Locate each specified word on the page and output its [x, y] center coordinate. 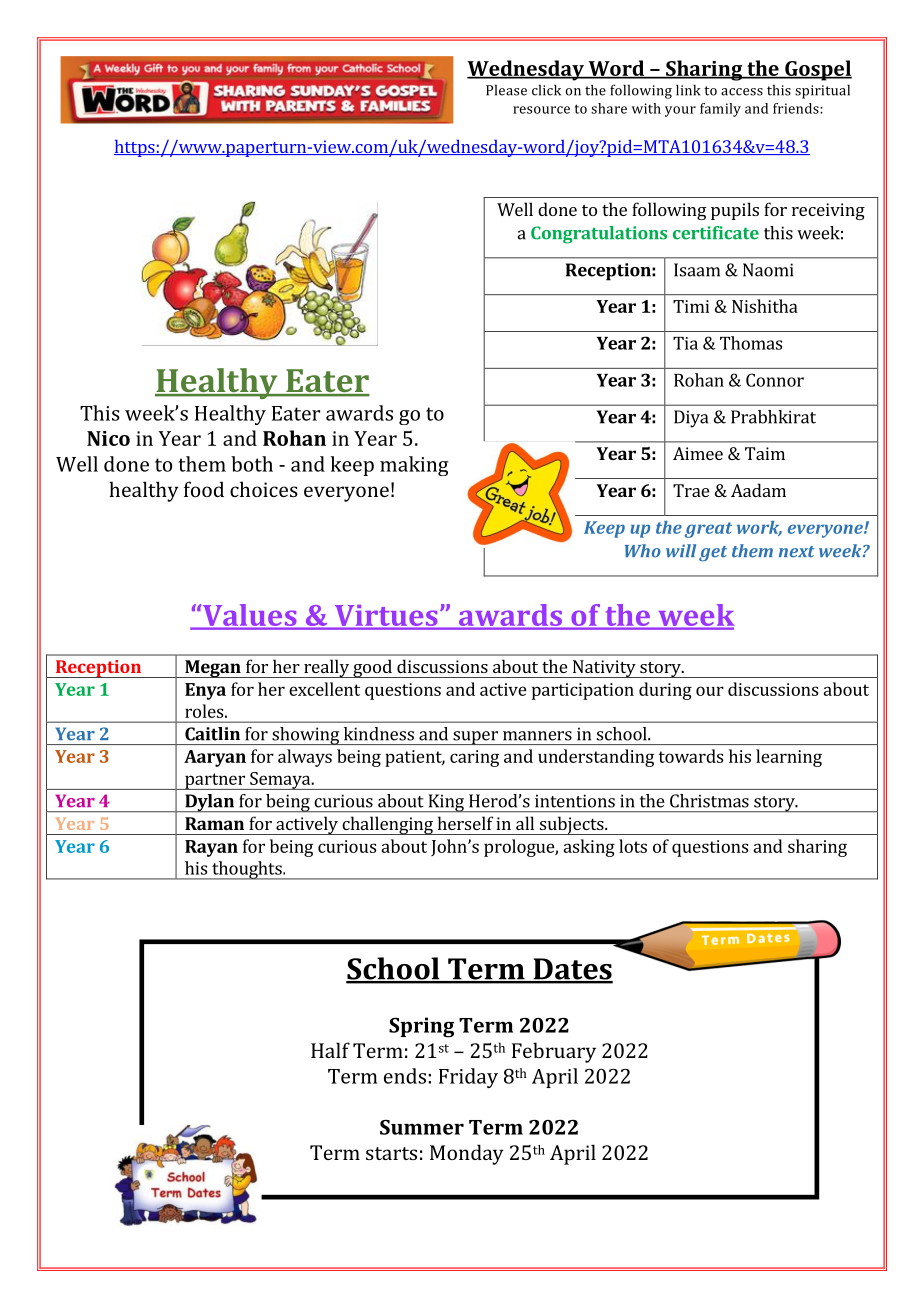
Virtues [386, 615]
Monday [467, 1154]
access [742, 92]
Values [248, 615]
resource [541, 110]
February [554, 1052]
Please [506, 90]
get [713, 553]
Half [330, 1050]
